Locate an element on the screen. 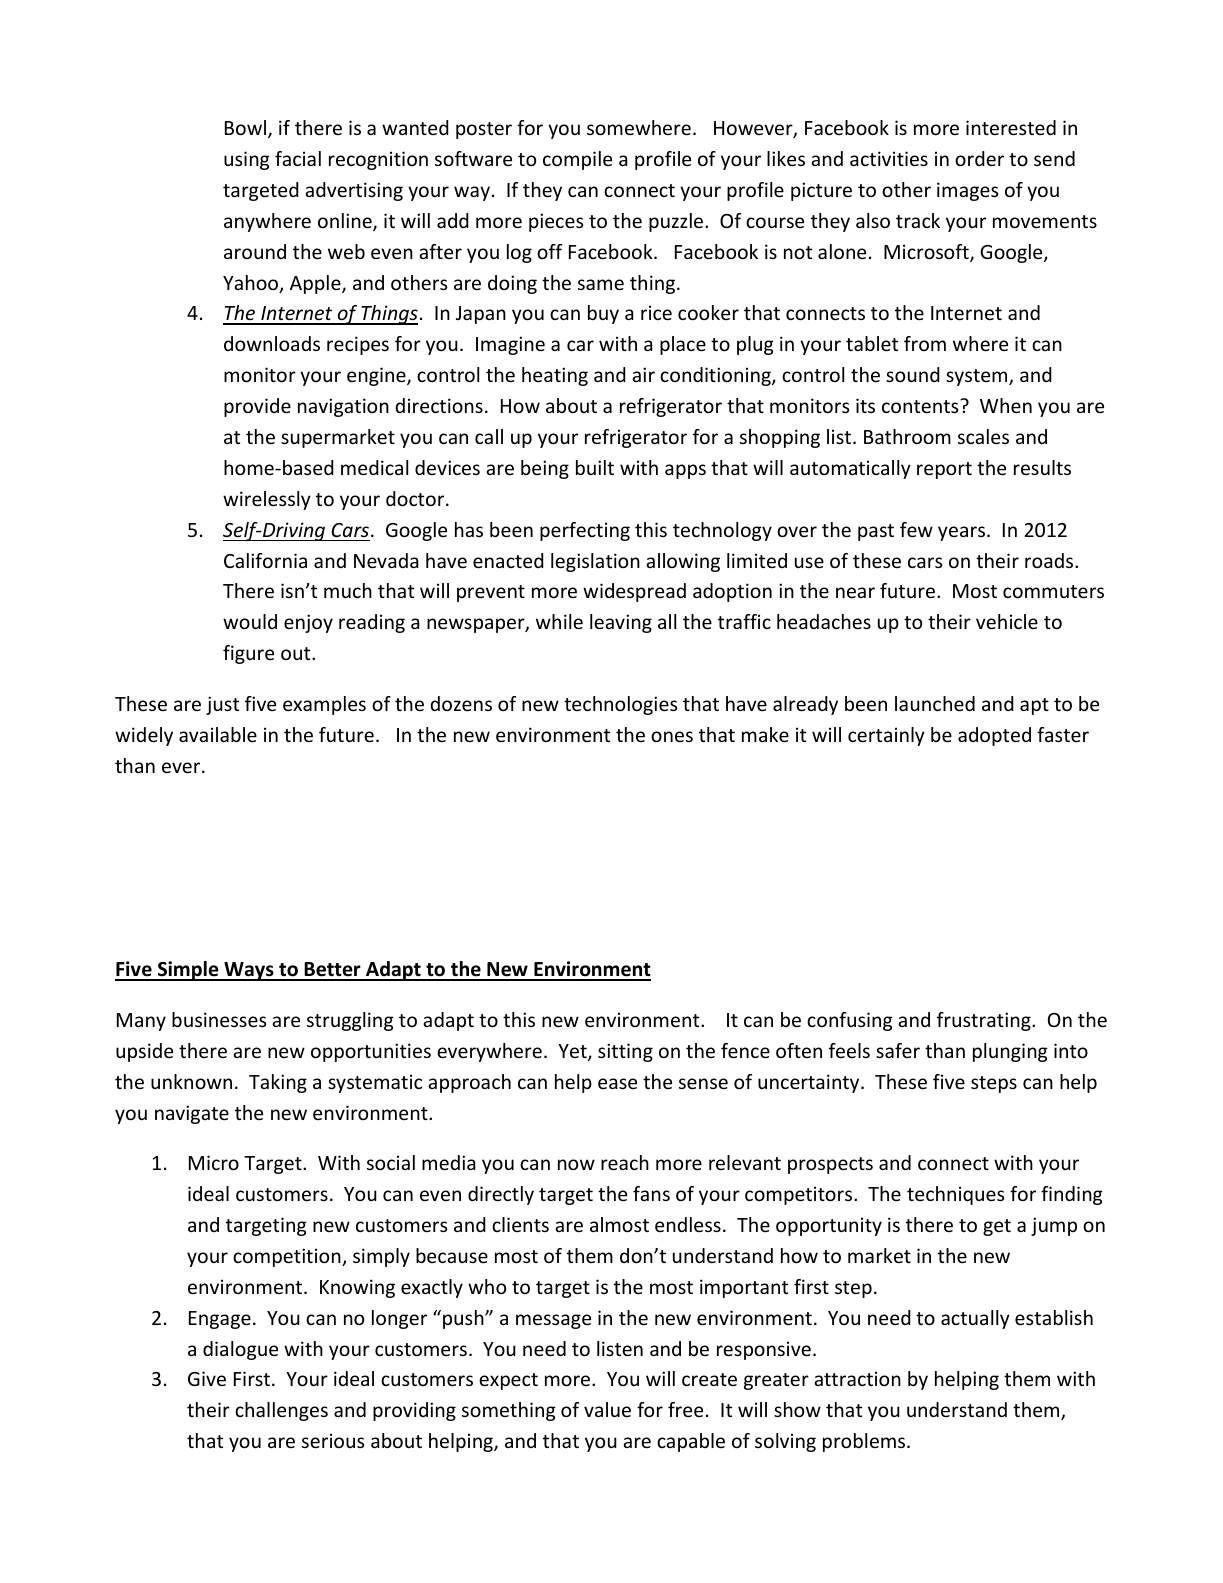  available is located at coordinates (218, 734).
